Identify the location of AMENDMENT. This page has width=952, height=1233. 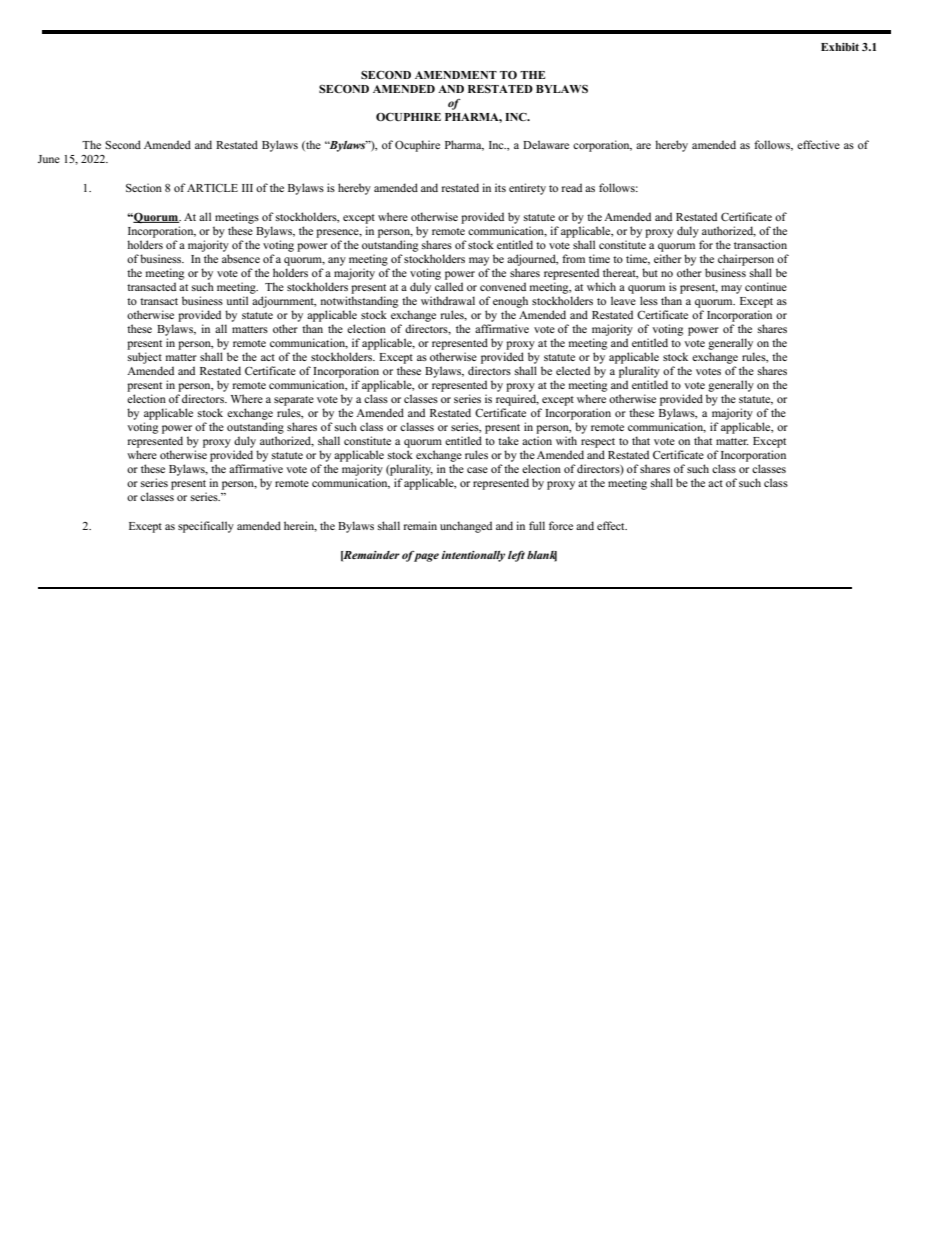
(456, 75).
